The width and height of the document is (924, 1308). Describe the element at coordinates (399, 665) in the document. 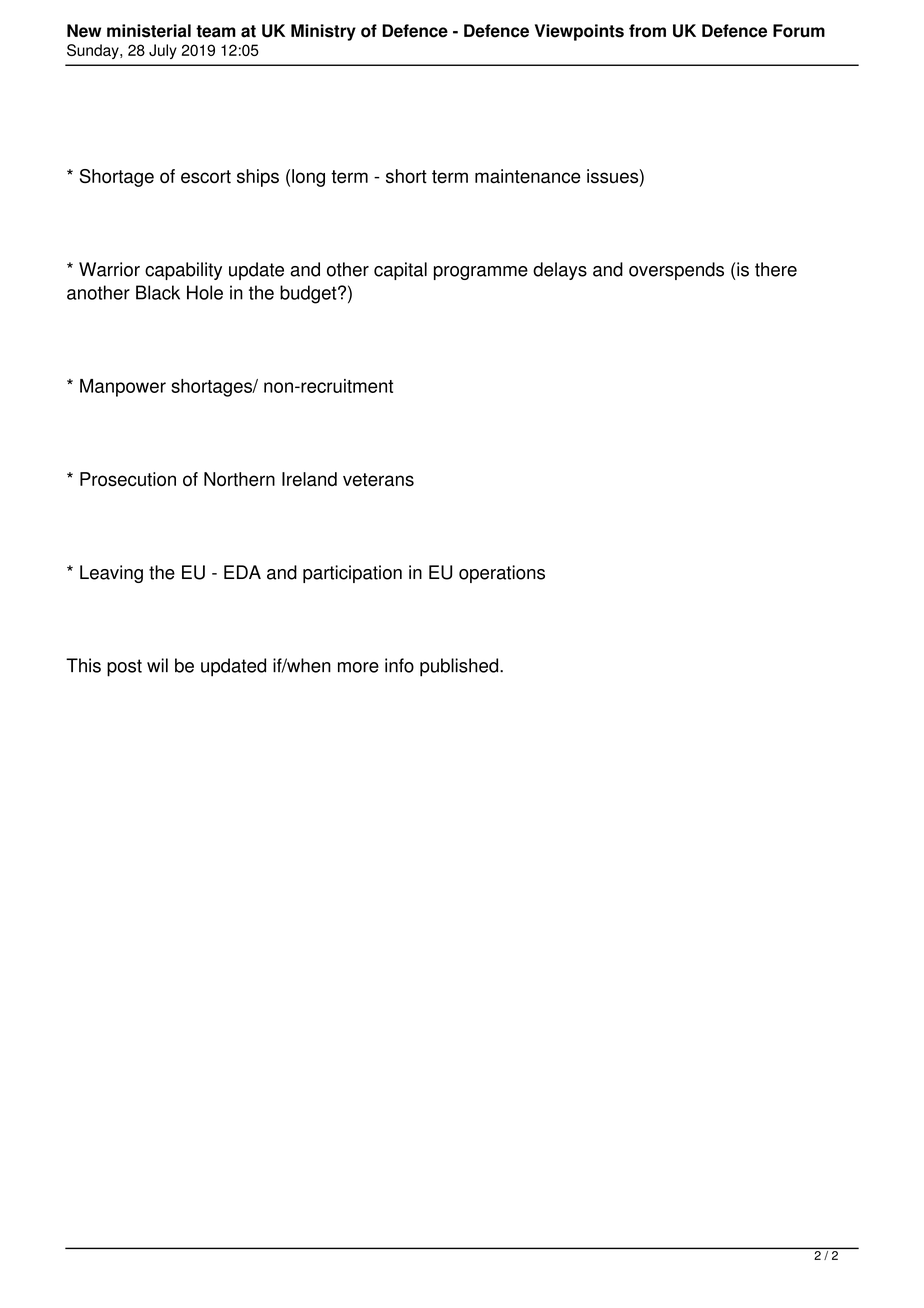

I see `info` at that location.
